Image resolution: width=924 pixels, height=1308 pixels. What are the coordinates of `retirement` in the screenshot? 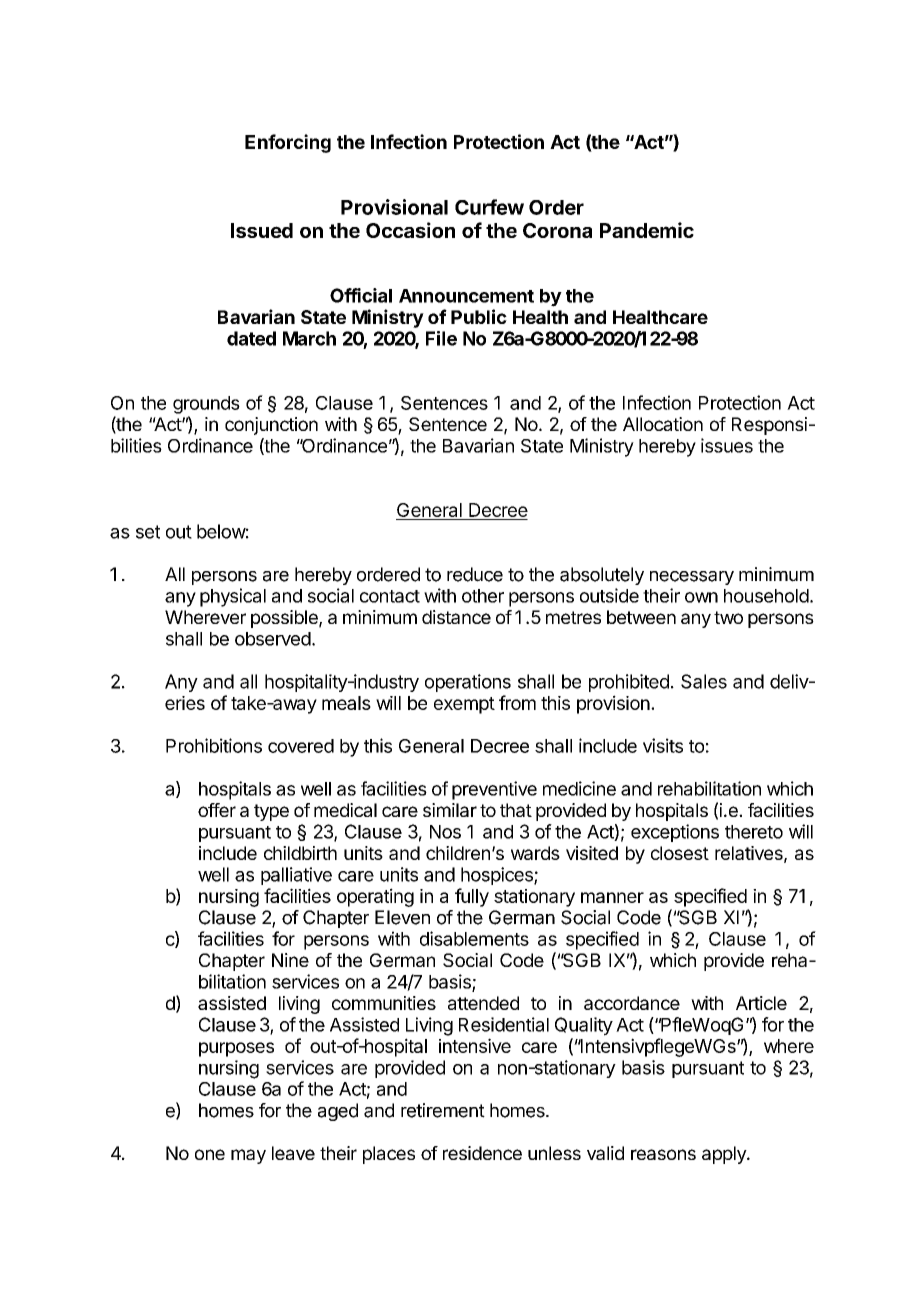 It's located at (443, 1110).
